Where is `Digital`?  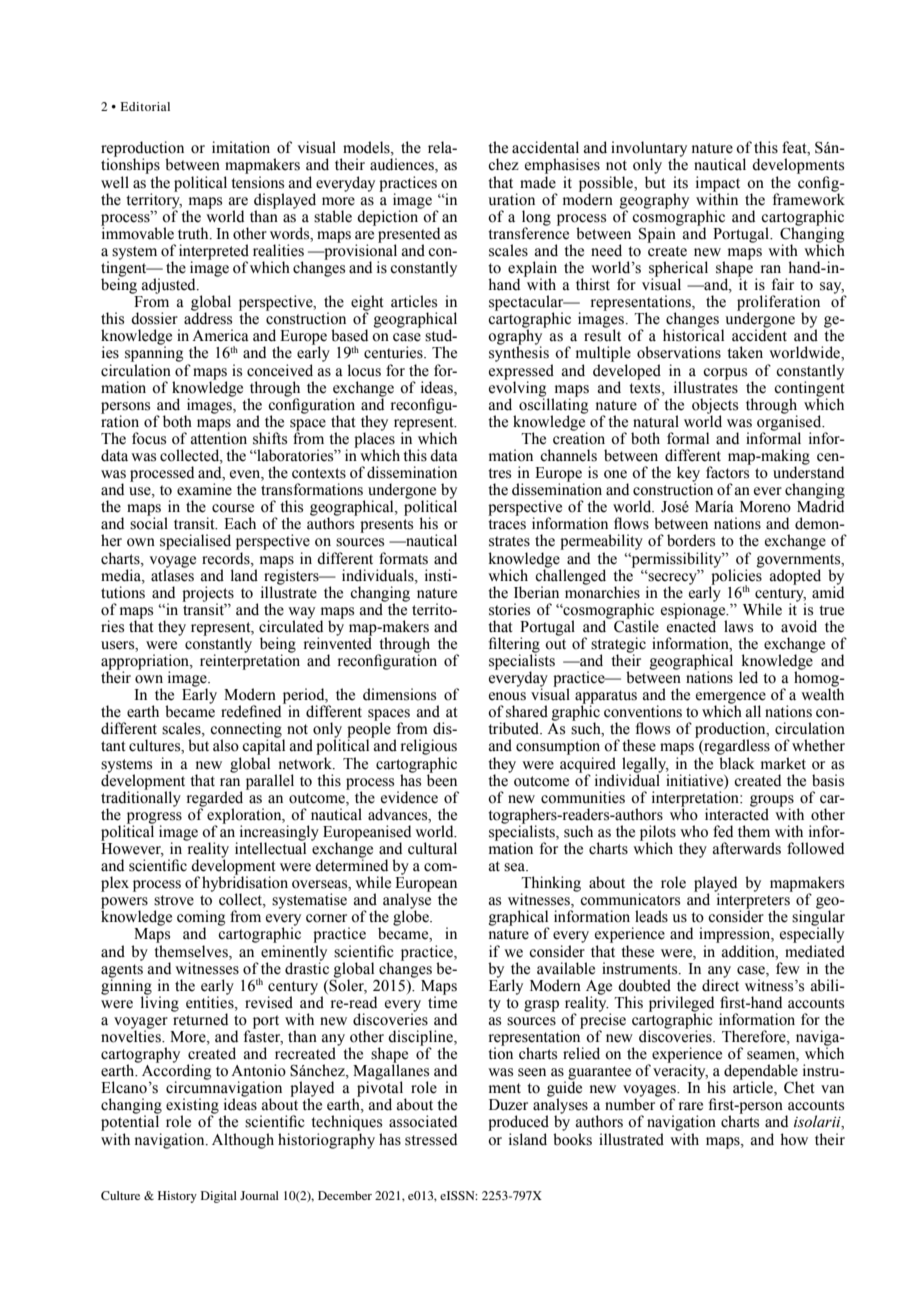 Digital is located at coordinates (219, 1197).
